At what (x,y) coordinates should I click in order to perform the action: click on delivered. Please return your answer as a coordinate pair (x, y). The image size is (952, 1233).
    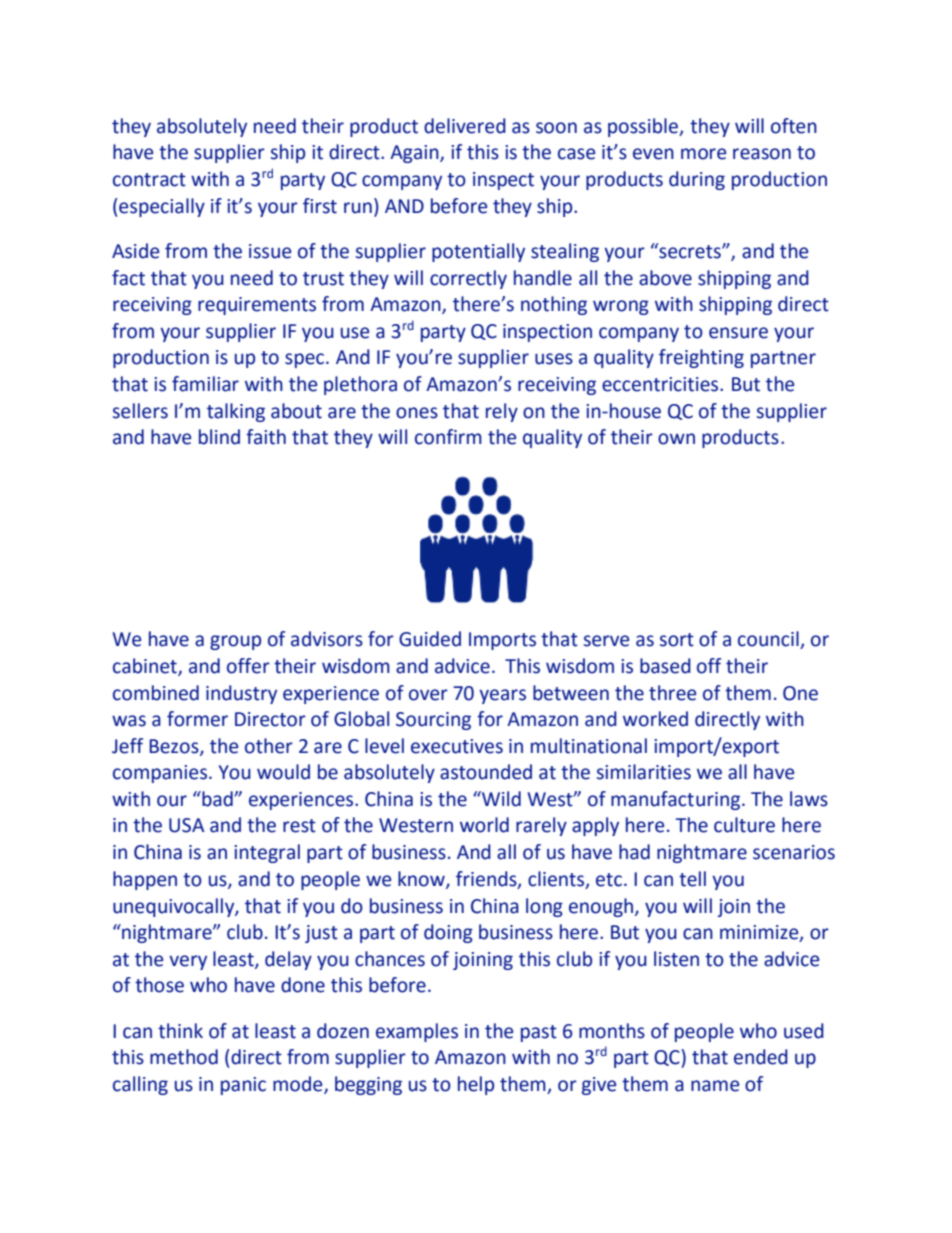
    Looking at the image, I should click on (465, 126).
